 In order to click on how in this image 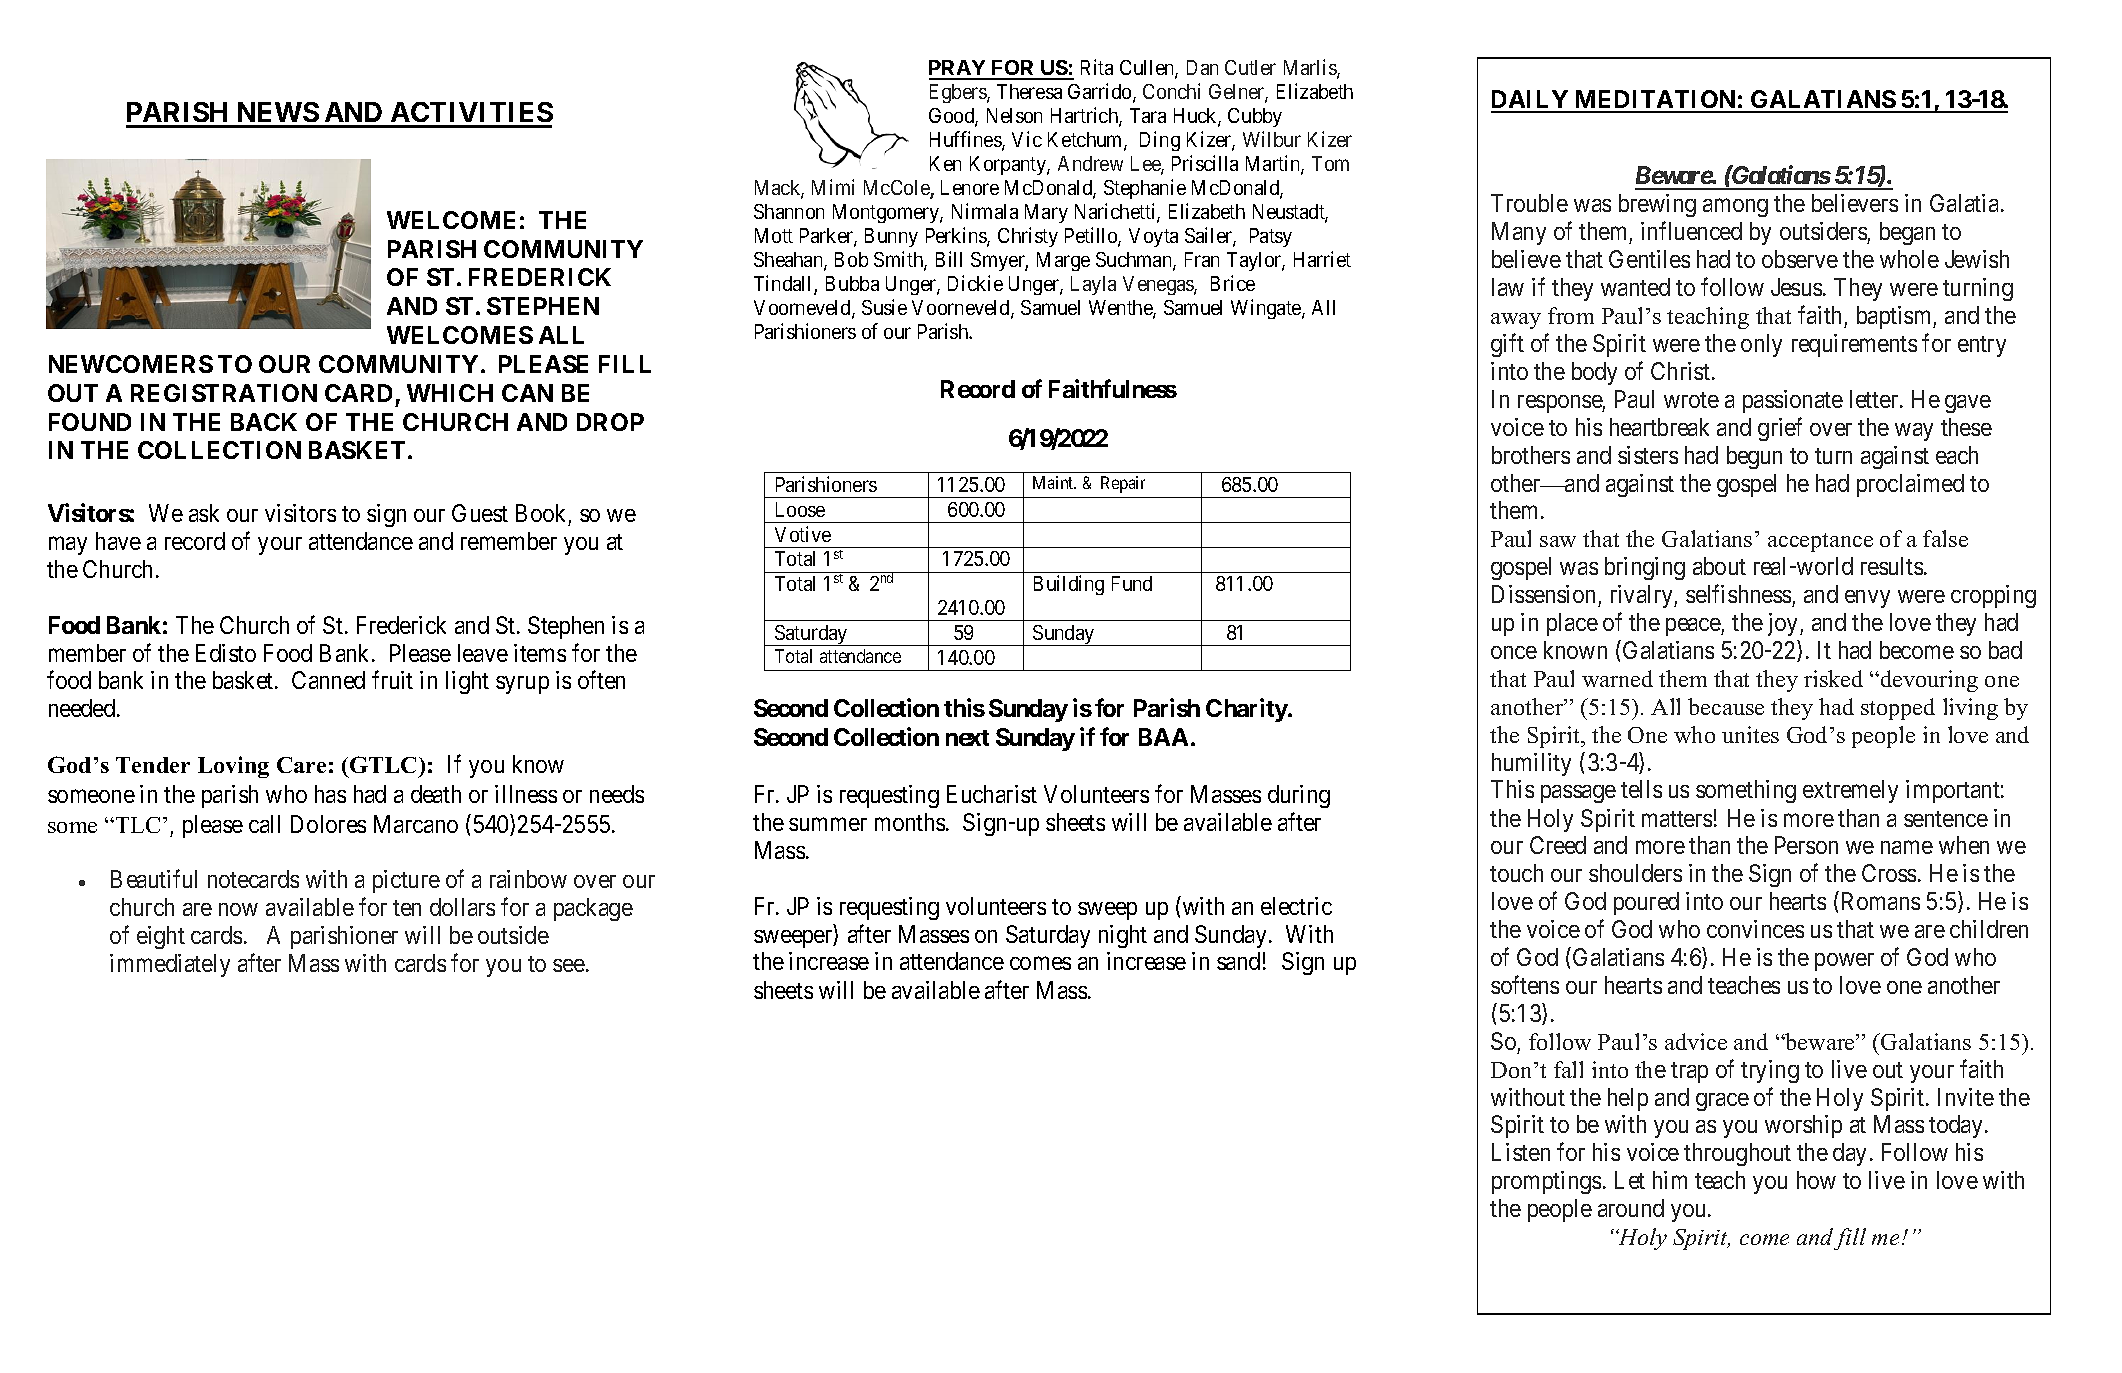, I will do `click(1816, 1180)`.
